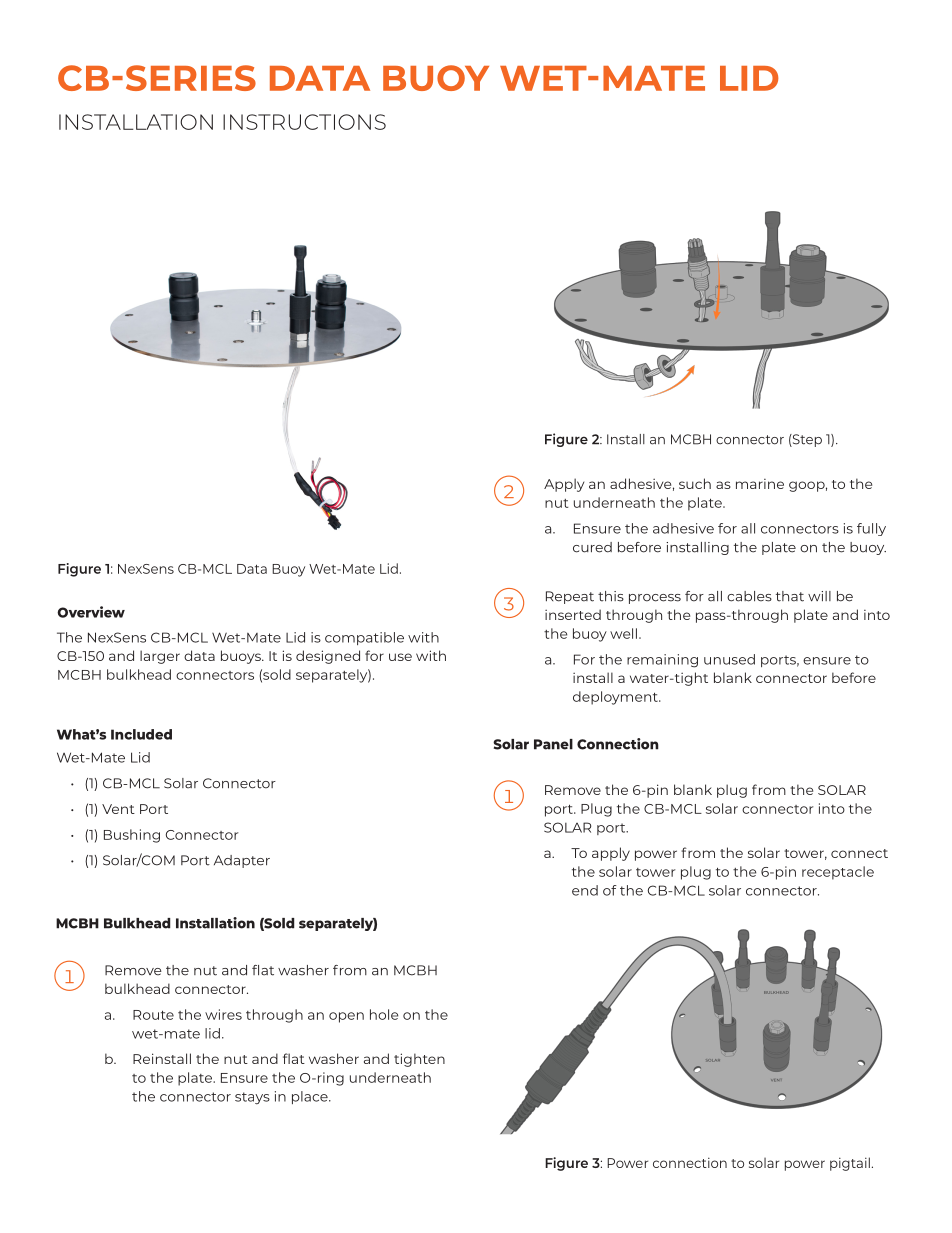 The height and width of the screenshot is (1233, 952). What do you see at coordinates (760, 484) in the screenshot?
I see `marine` at bounding box center [760, 484].
